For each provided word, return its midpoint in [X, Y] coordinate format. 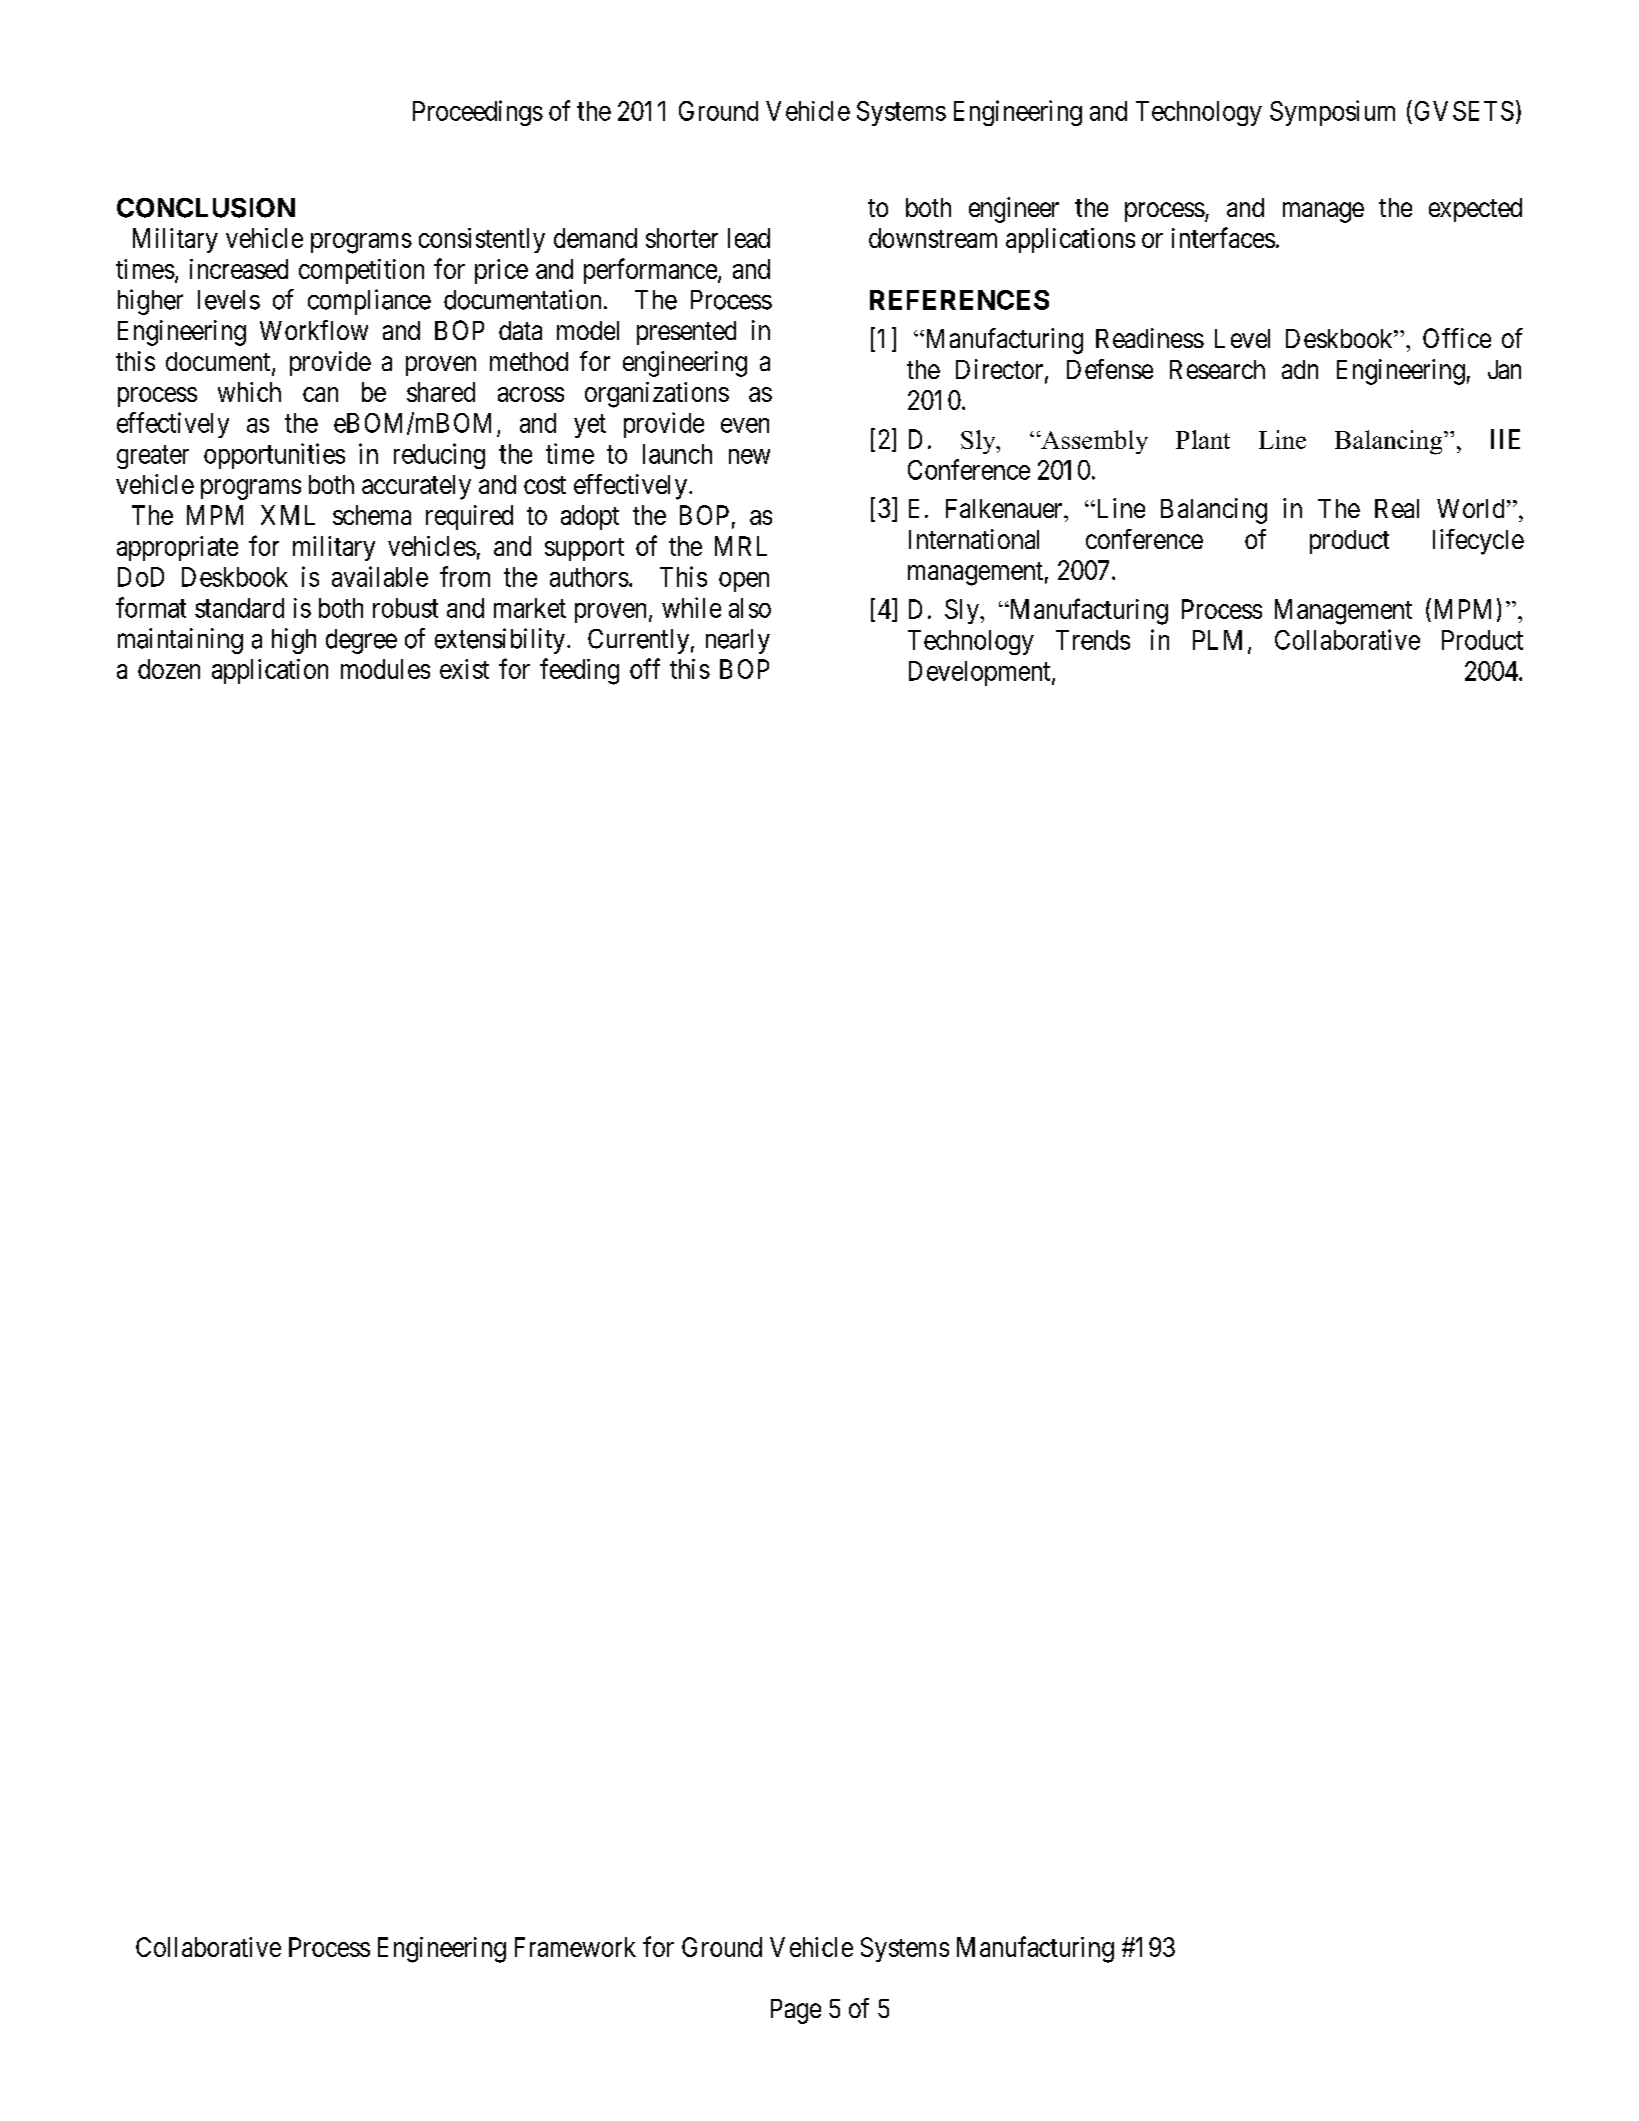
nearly [738, 641]
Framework [575, 1947]
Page [796, 2011]
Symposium [1332, 113]
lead [749, 238]
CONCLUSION [206, 208]
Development [981, 673]
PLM [1217, 640]
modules [385, 669]
